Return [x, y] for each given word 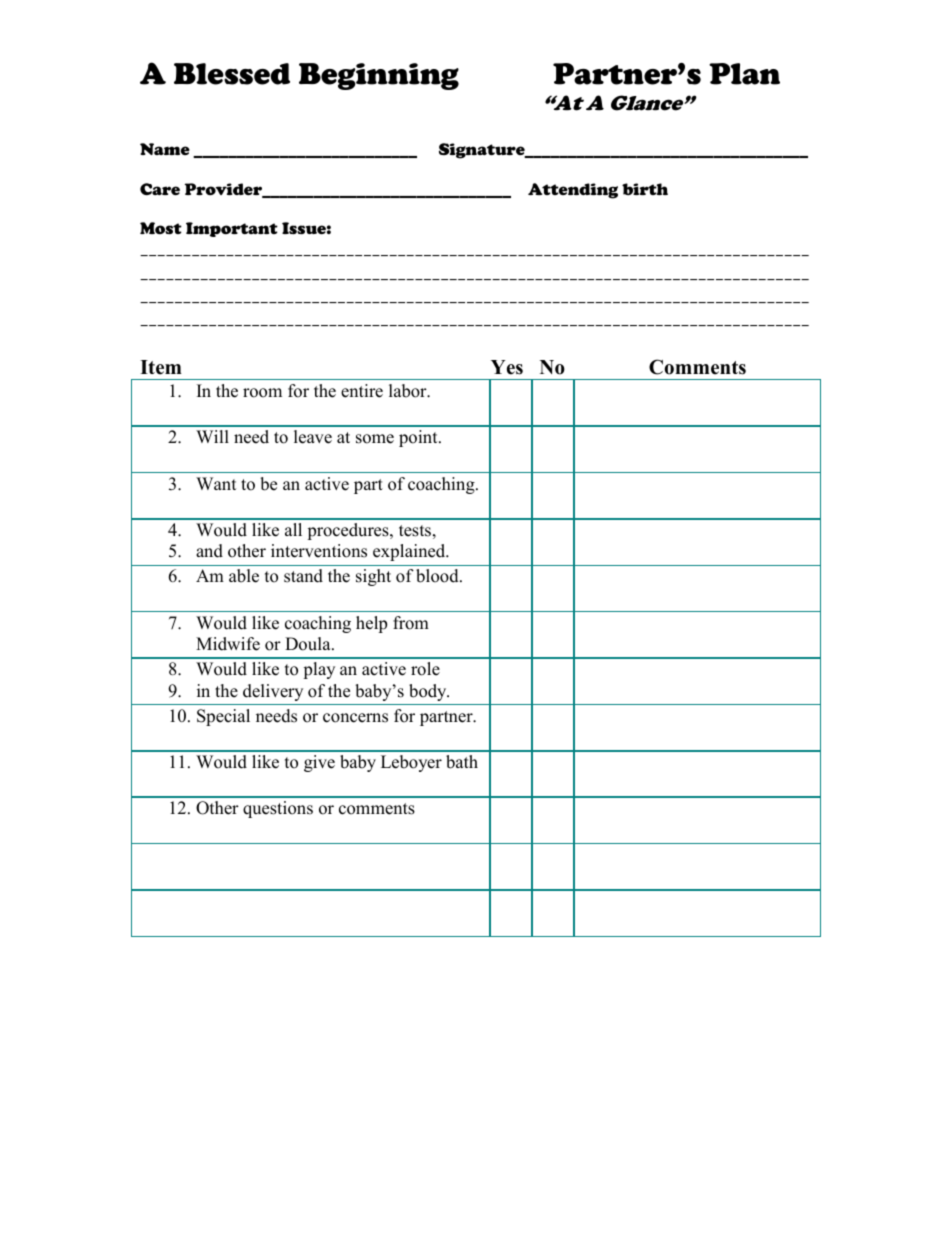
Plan [744, 74]
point [419, 438]
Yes [507, 367]
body [429, 692]
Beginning [379, 76]
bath [462, 762]
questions [278, 809]
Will [212, 436]
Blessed [232, 74]
